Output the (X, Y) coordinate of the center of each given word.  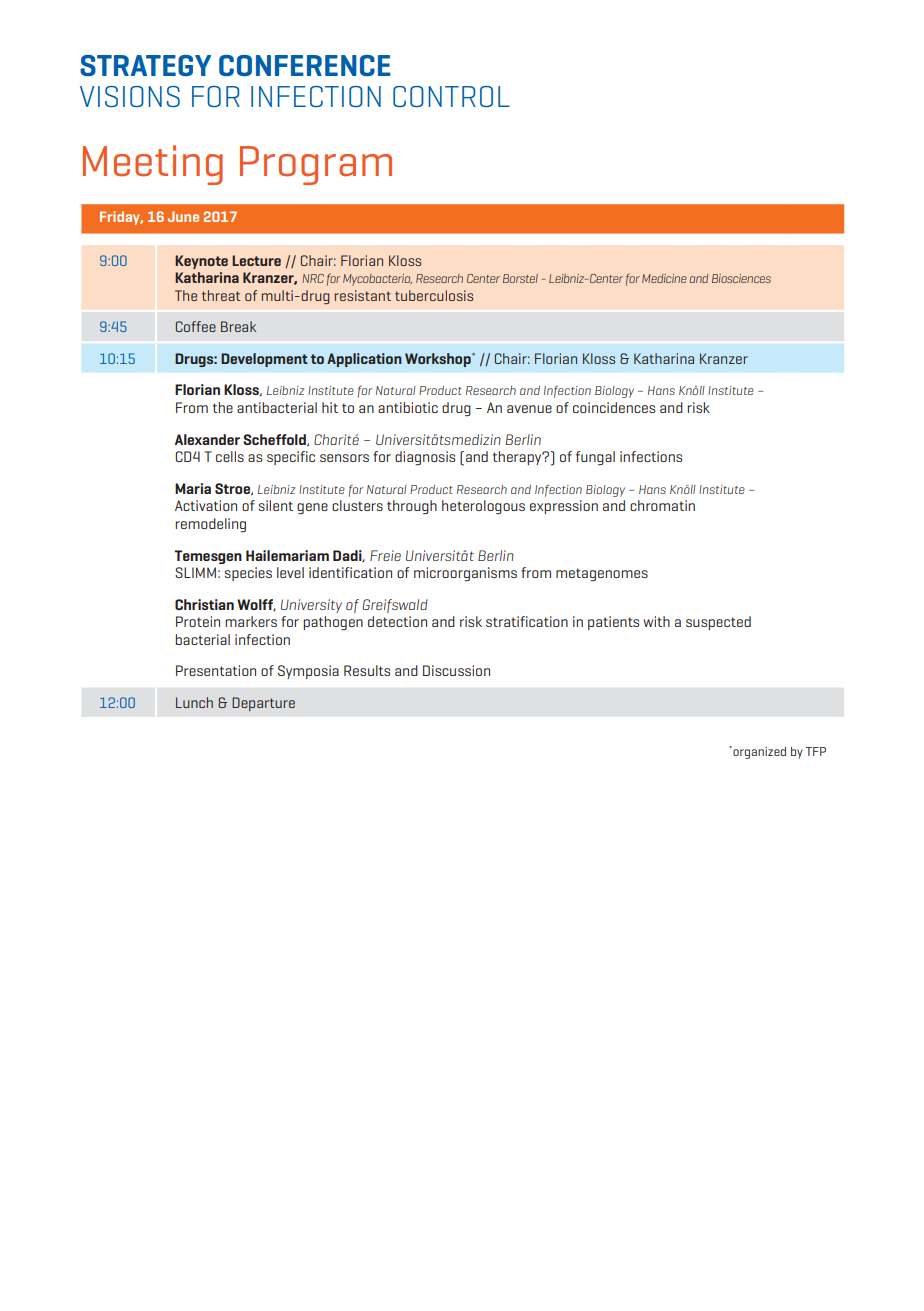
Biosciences (741, 278)
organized (758, 752)
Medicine (664, 278)
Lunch (194, 702)
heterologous (483, 507)
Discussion (456, 670)
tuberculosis (434, 295)
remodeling (210, 525)
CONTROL (451, 96)
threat (221, 295)
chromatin (662, 505)
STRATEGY (145, 65)
